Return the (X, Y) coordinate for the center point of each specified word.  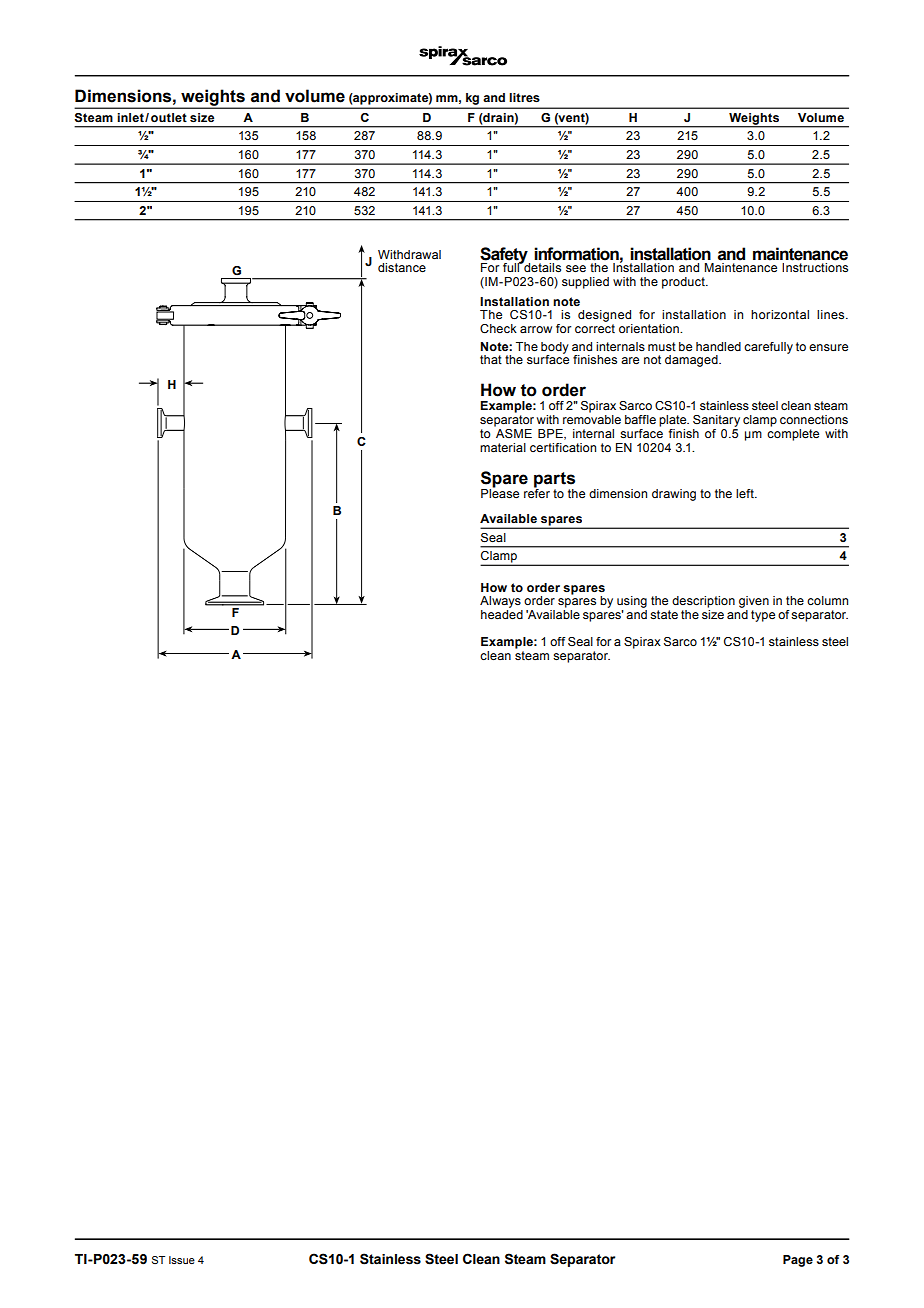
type (763, 616)
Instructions (815, 267)
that (491, 359)
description (703, 602)
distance (402, 267)
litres (524, 98)
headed (502, 614)
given (754, 603)
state (664, 614)
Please (500, 492)
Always (501, 603)
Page (798, 1261)
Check (498, 328)
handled (718, 346)
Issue (182, 1260)
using (632, 603)
